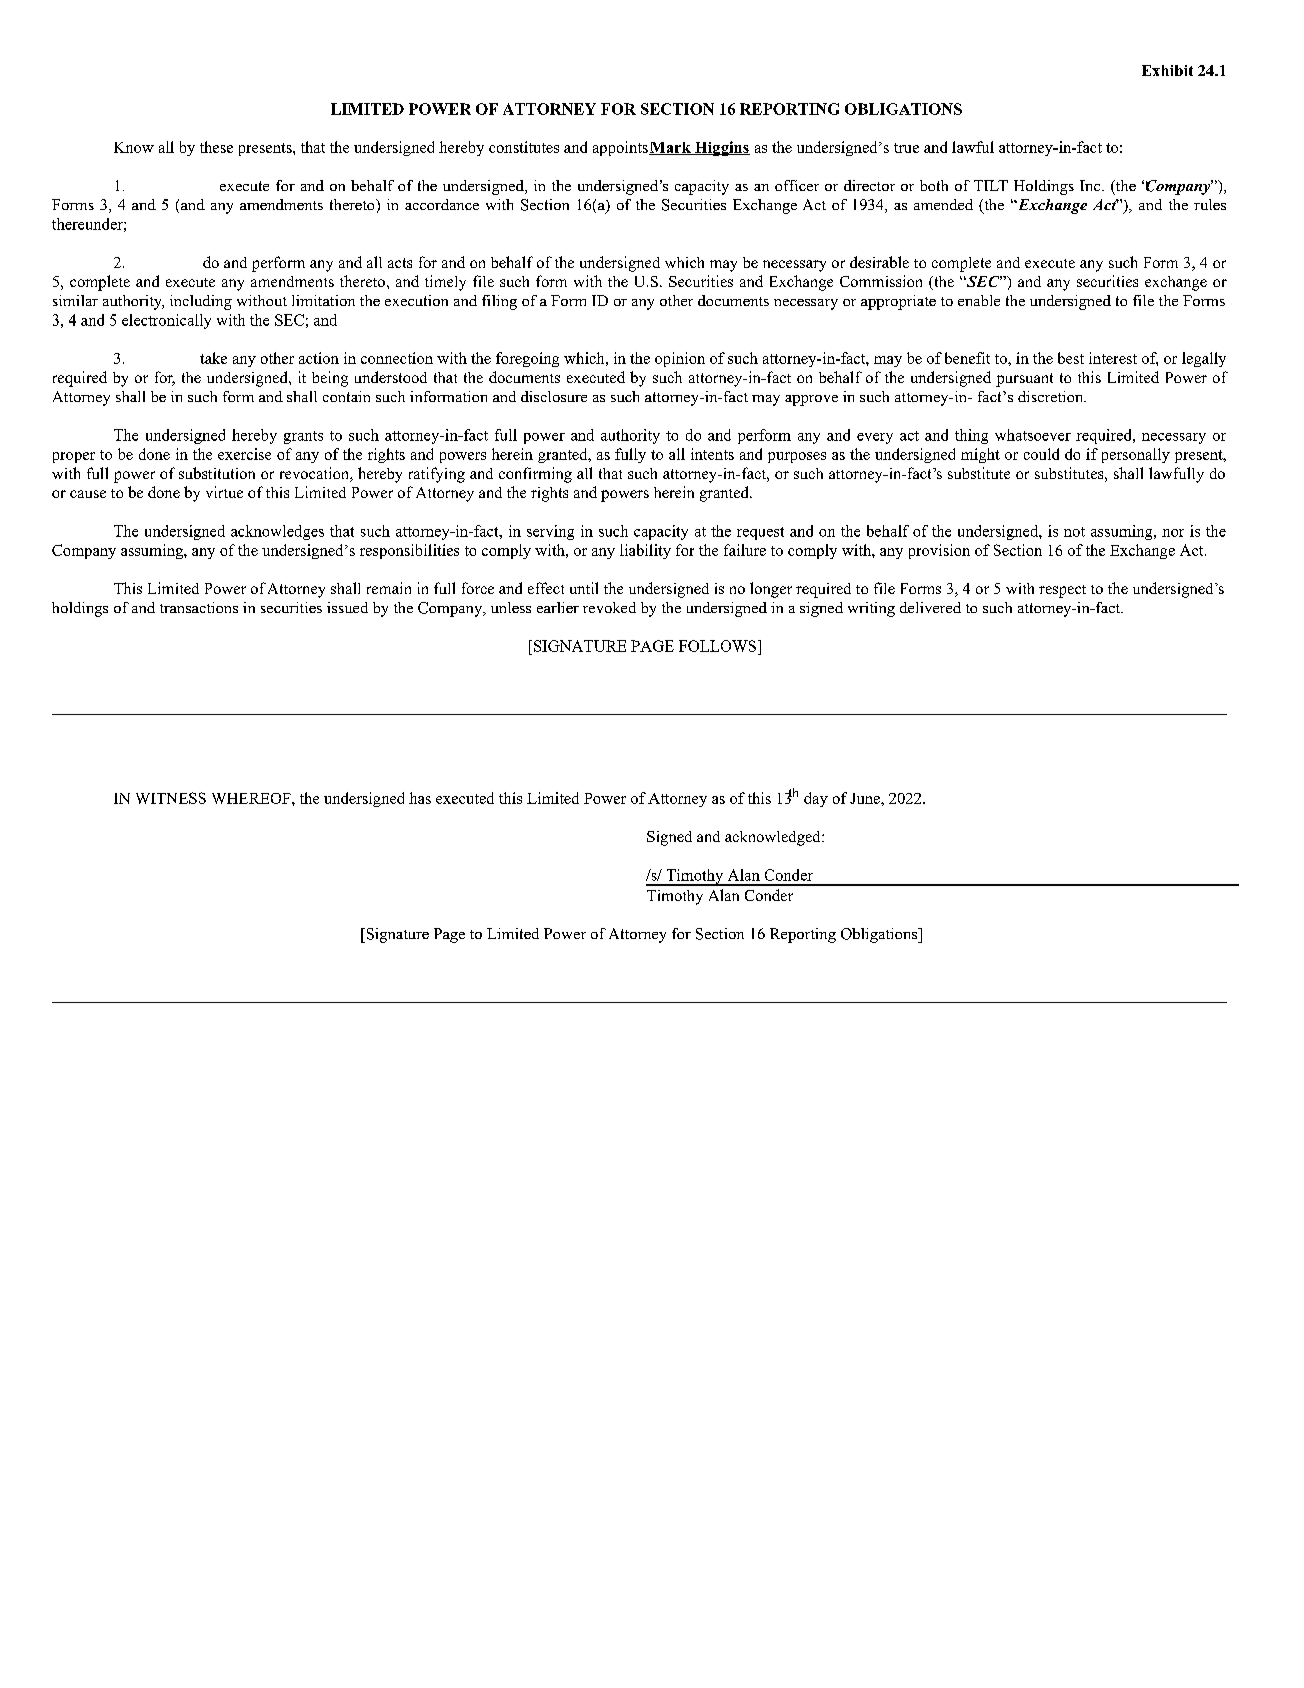  Describe the element at coordinates (866, 798) in the image. I see `June` at that location.
